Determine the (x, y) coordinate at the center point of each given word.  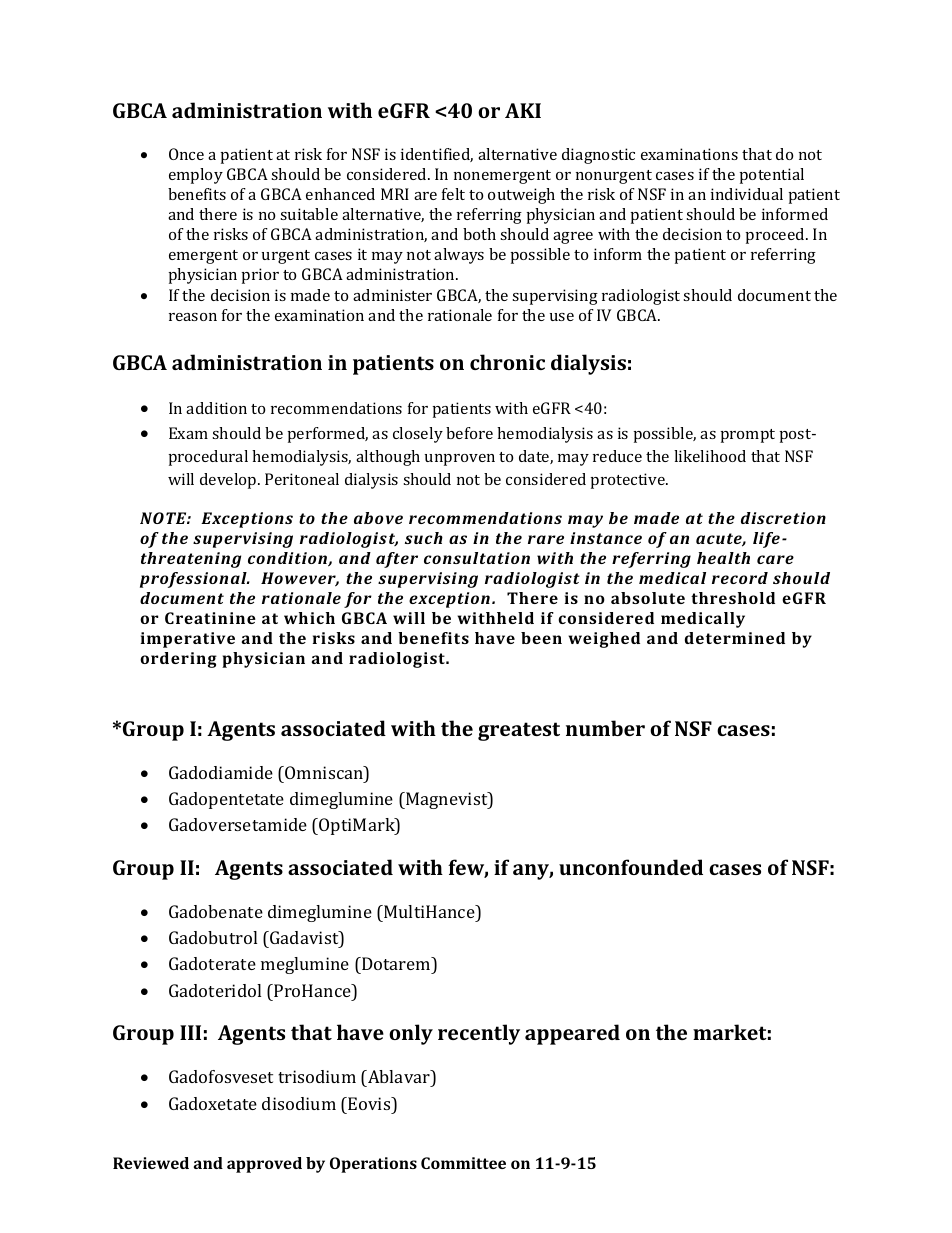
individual (747, 194)
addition (216, 408)
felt (453, 194)
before (469, 433)
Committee (463, 1163)
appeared (572, 1034)
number (605, 728)
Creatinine (210, 618)
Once (186, 154)
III (190, 1032)
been (541, 638)
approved (264, 1165)
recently (479, 1034)
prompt (748, 436)
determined (735, 638)
